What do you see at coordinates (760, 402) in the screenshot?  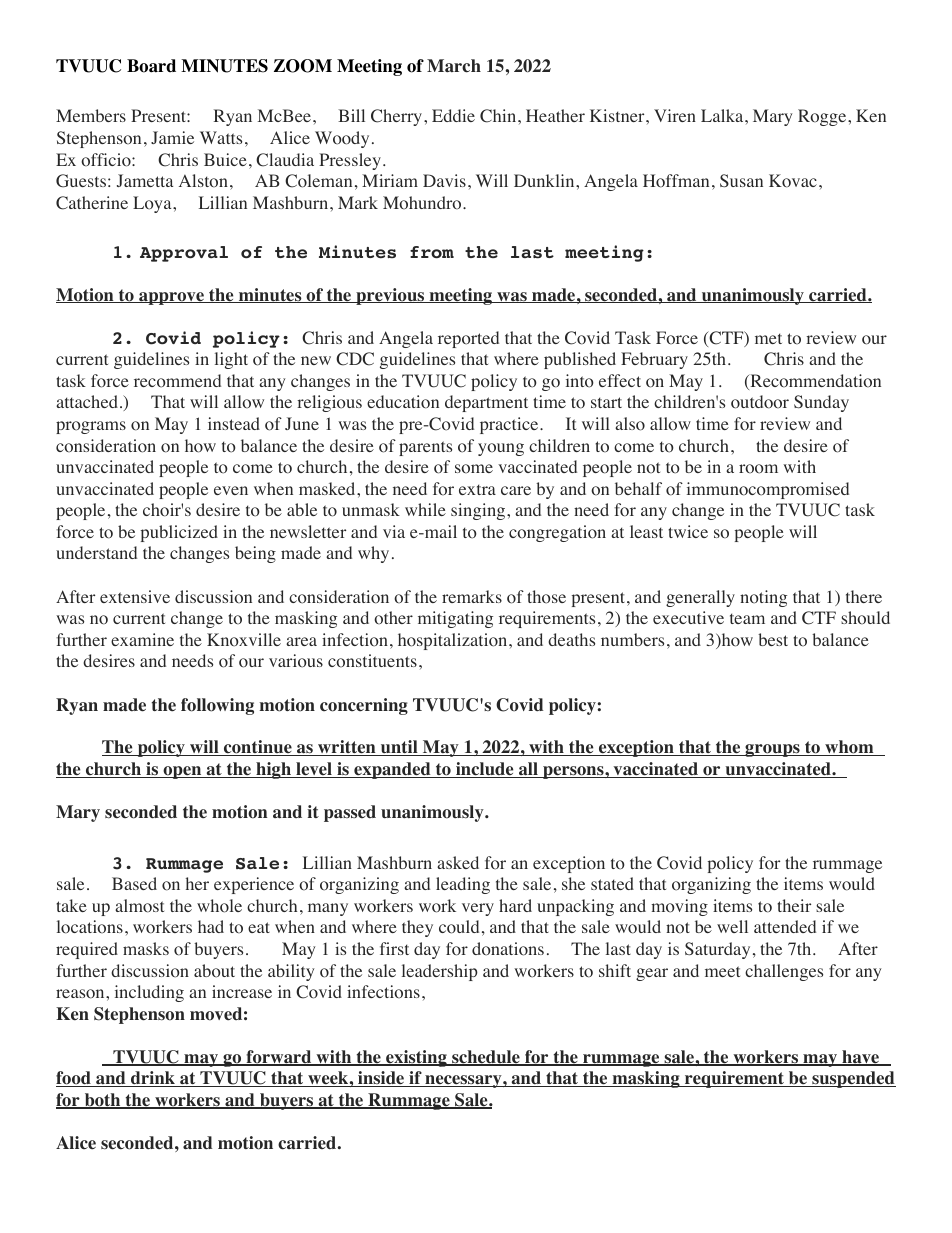 I see `outdoor` at bounding box center [760, 402].
